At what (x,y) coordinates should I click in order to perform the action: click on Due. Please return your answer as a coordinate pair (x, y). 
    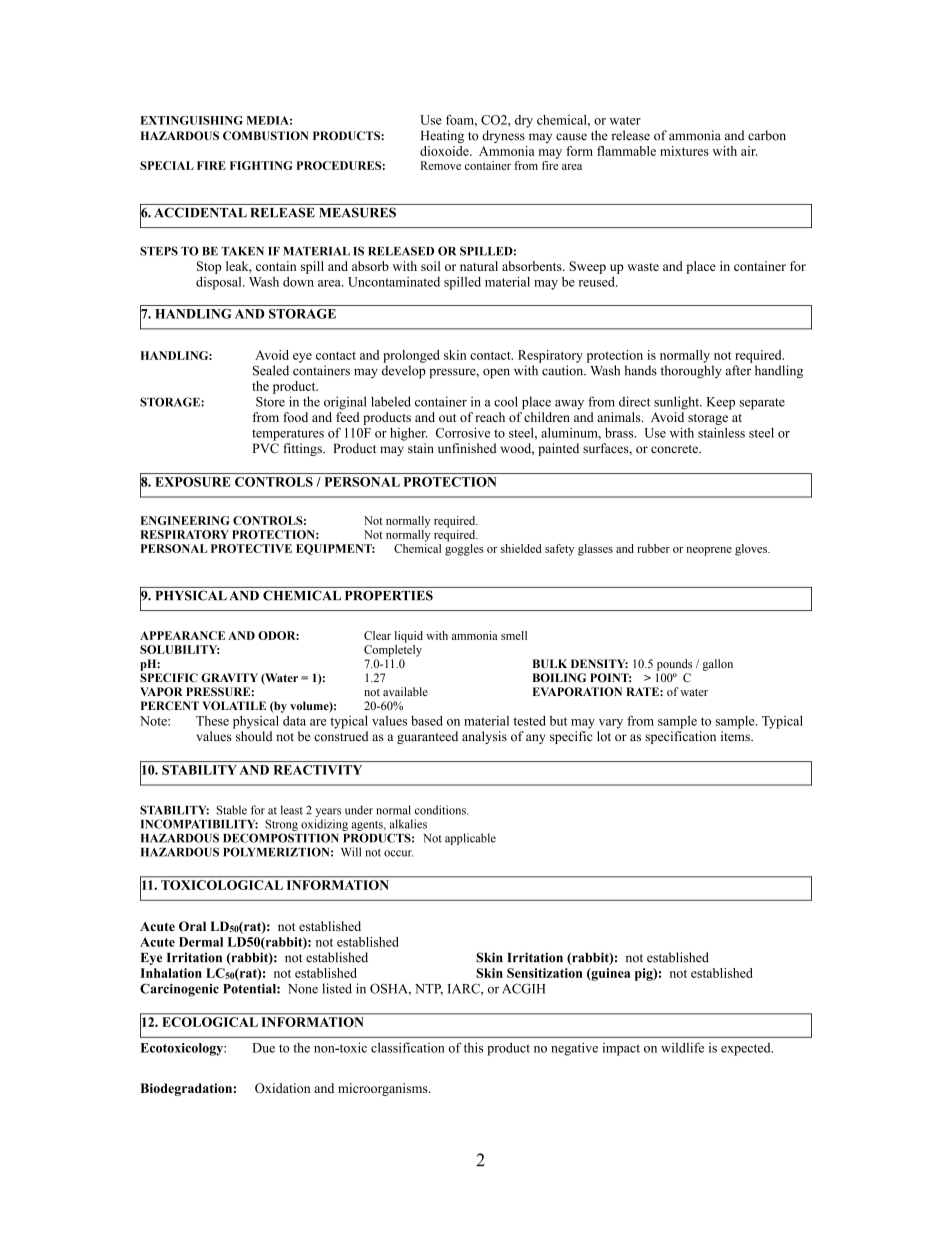
    Looking at the image, I should click on (263, 1048).
